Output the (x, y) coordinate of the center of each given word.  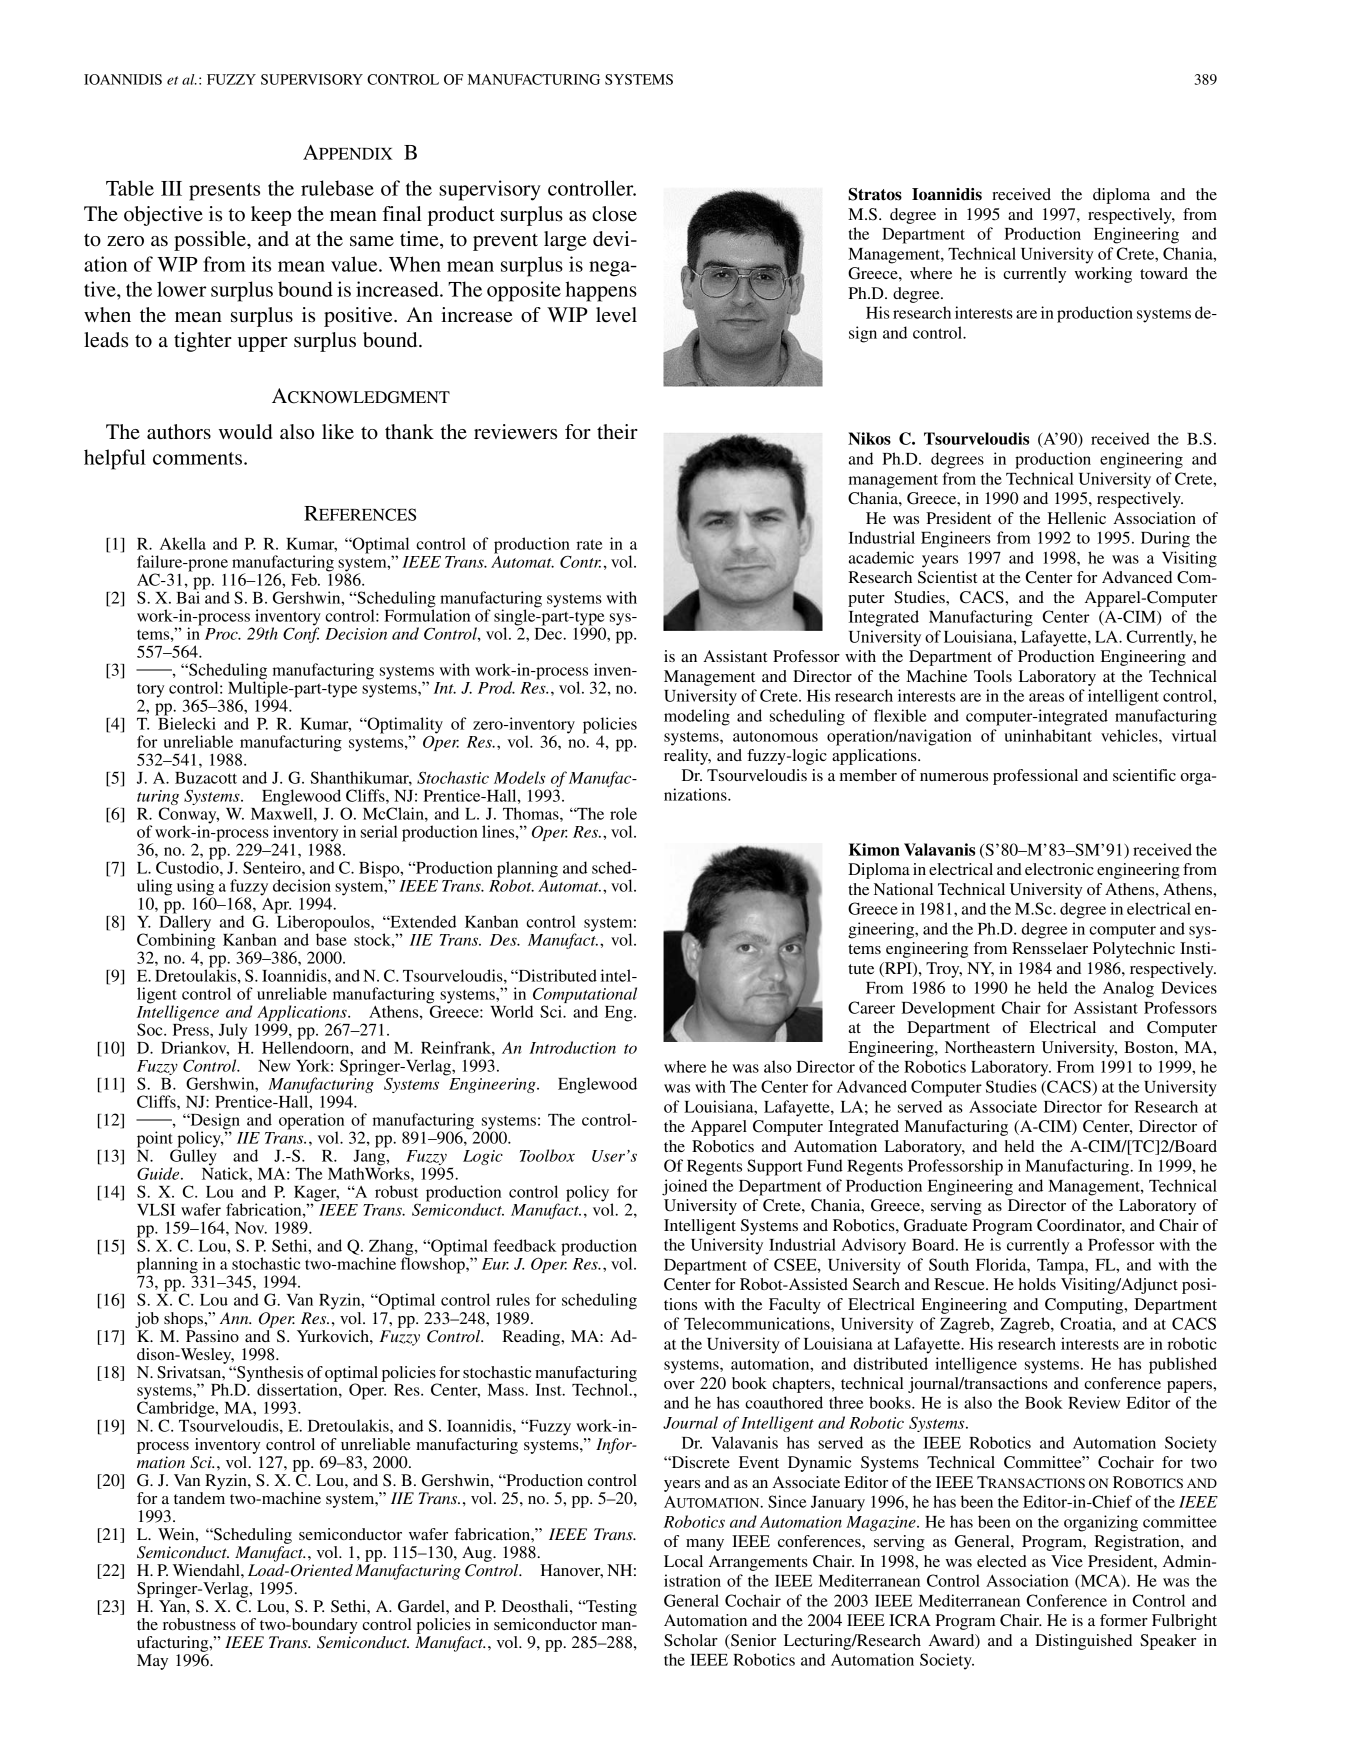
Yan (173, 1606)
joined (684, 1187)
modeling (697, 717)
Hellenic (1076, 518)
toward (1164, 273)
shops (184, 1320)
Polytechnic (1134, 950)
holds (1037, 1284)
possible (211, 241)
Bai (189, 596)
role (623, 813)
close (614, 214)
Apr (276, 905)
